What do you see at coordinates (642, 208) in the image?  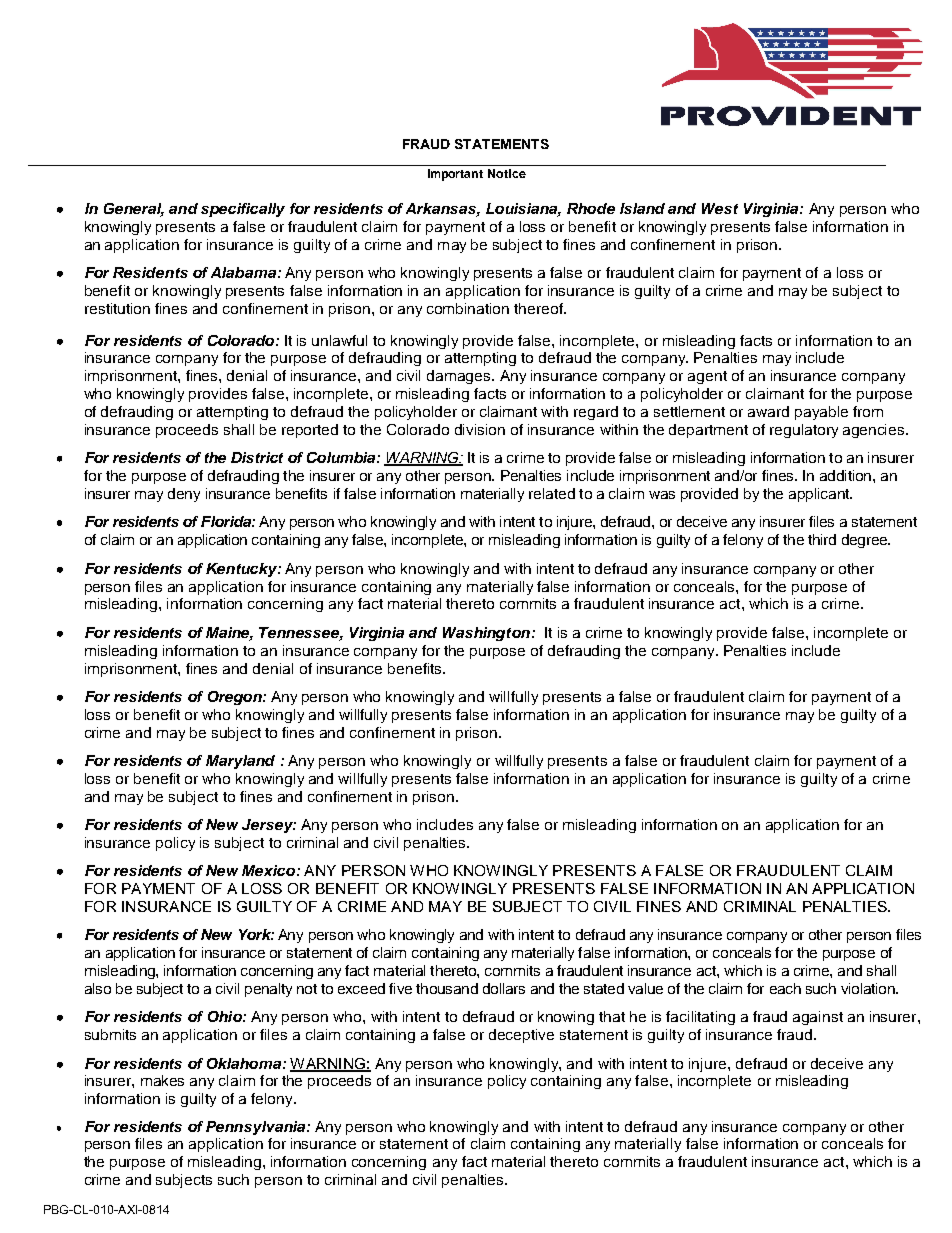 I see `Island` at bounding box center [642, 208].
